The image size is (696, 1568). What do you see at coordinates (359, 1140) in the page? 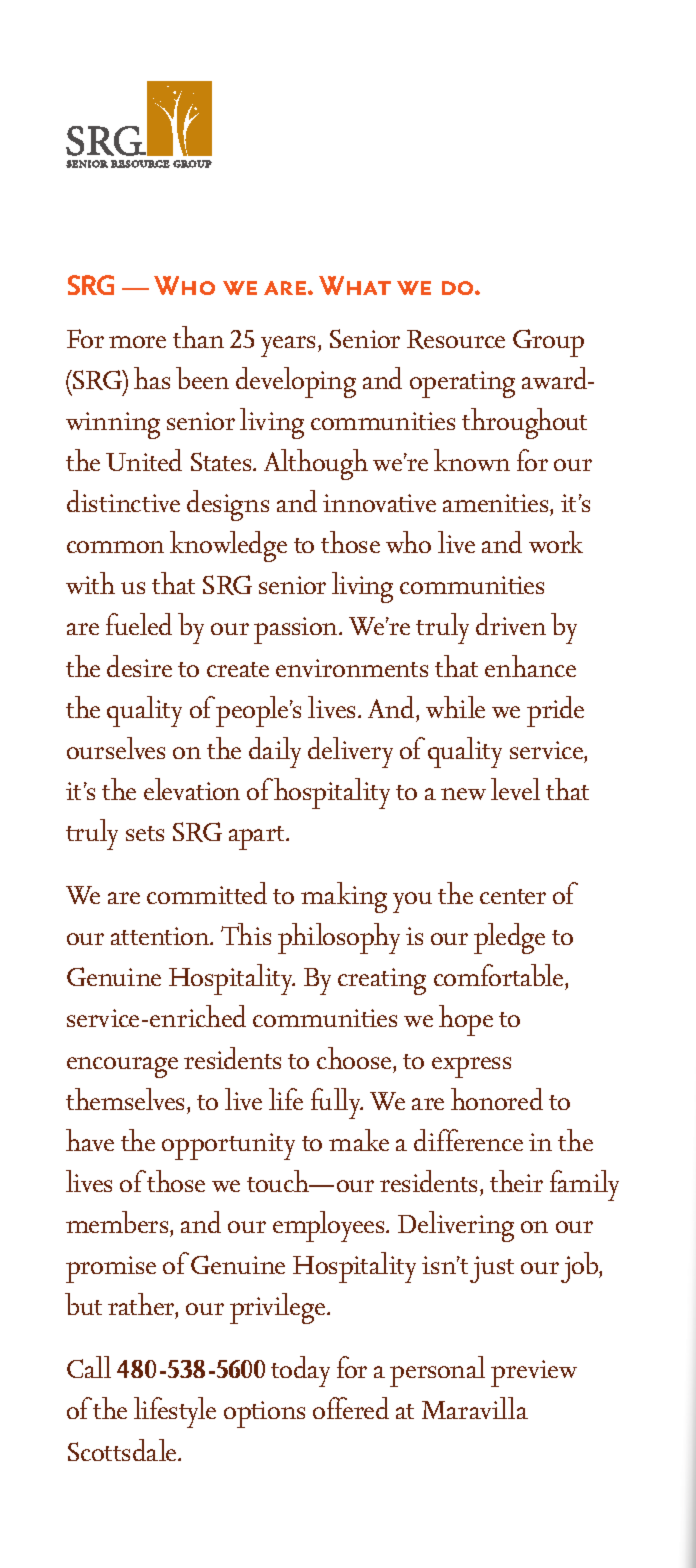
I see `make` at bounding box center [359, 1140].
